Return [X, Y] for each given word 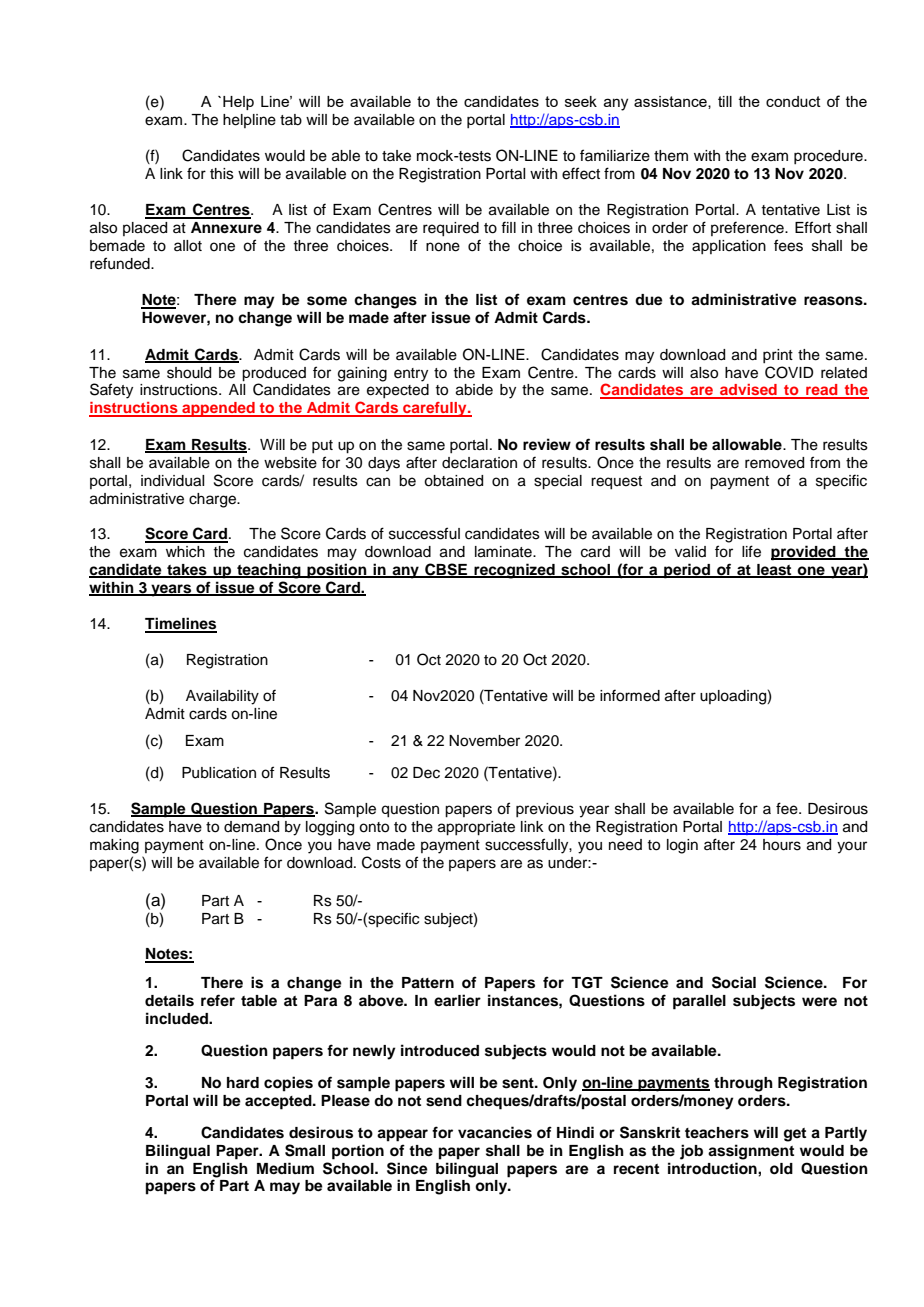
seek [581, 101]
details [169, 1000]
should [189, 373]
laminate [504, 552]
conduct [793, 101]
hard [243, 1082]
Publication [219, 773]
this [222, 174]
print [778, 356]
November [484, 741]
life [751, 551]
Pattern [428, 983]
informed [630, 695]
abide [474, 390]
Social [734, 982]
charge [213, 500]
